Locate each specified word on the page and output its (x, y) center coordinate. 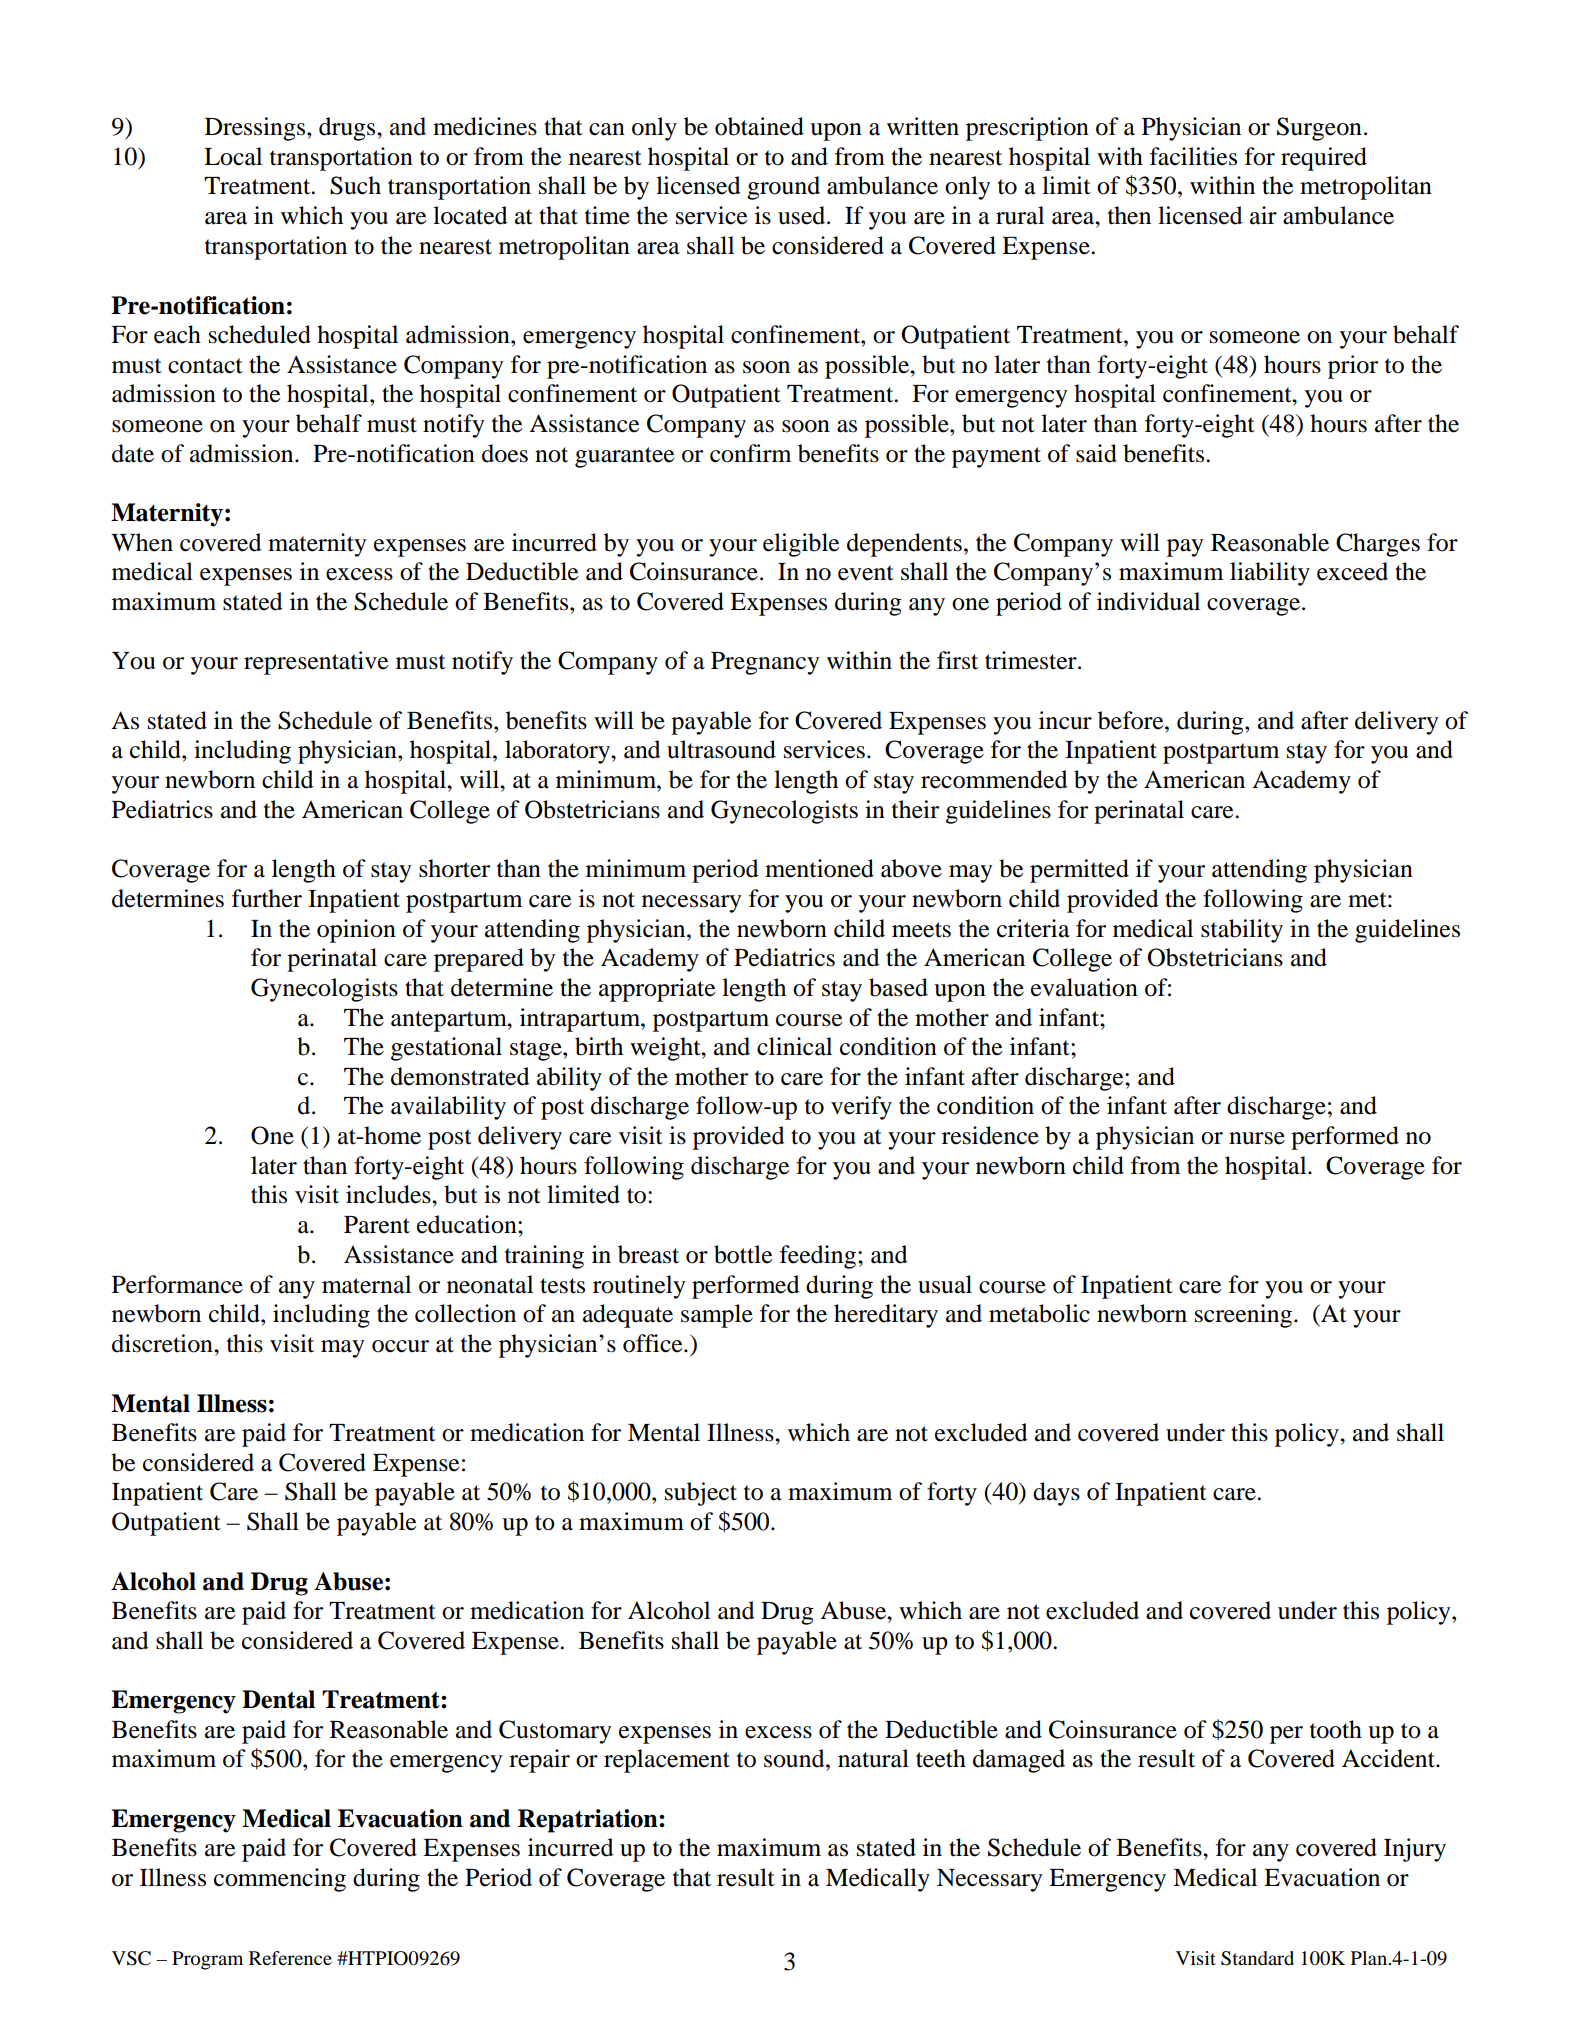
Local (233, 156)
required (1324, 159)
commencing (280, 1880)
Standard (1257, 1958)
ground (783, 188)
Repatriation (589, 1821)
